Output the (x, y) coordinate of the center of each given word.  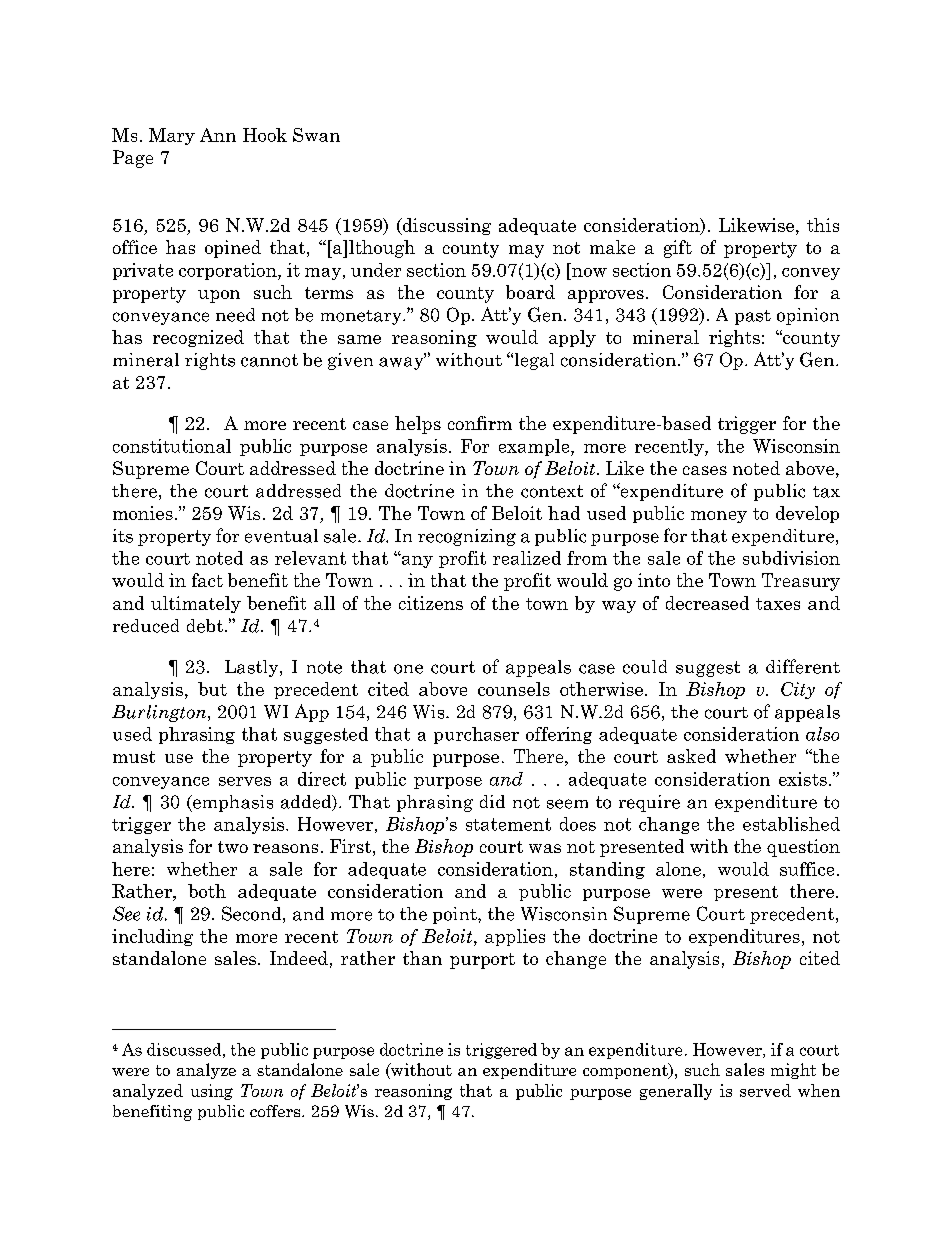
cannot (269, 360)
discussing (445, 226)
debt (205, 626)
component (626, 1071)
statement (508, 824)
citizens (431, 603)
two (233, 847)
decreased (707, 603)
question (803, 848)
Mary (172, 136)
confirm (480, 423)
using (212, 1092)
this (823, 225)
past (753, 317)
